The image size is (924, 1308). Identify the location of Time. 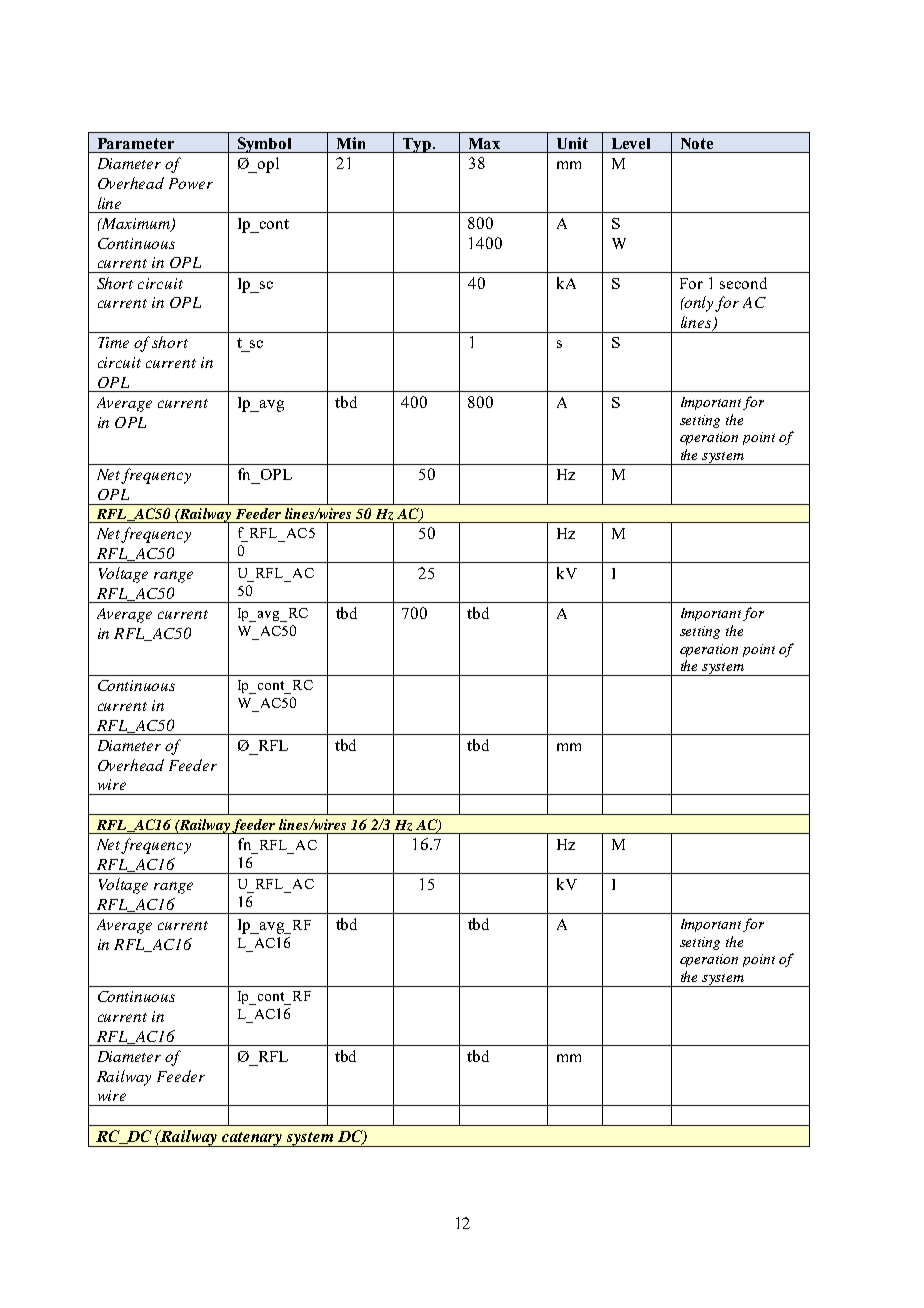
(113, 342).
